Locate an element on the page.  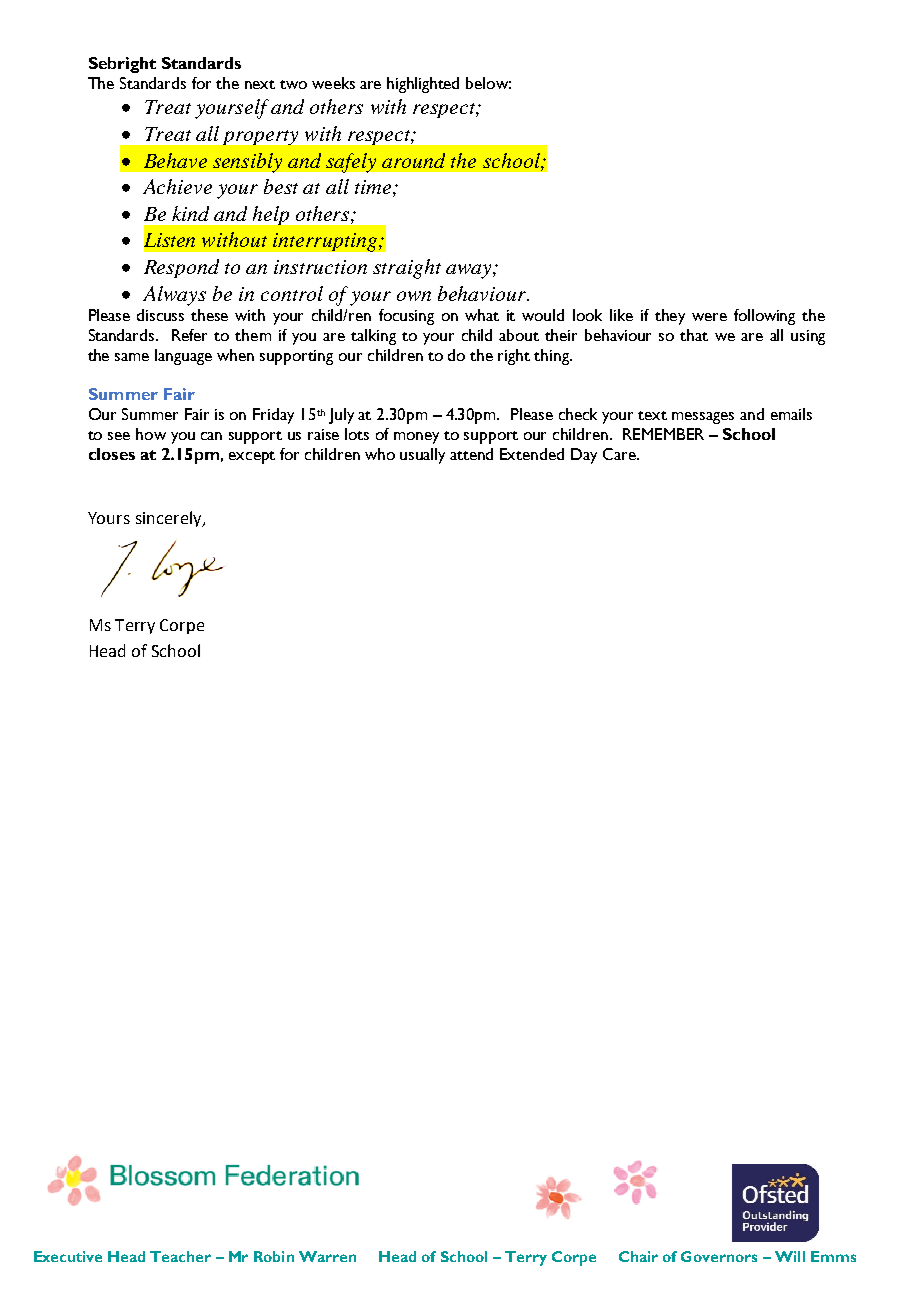
Governors is located at coordinates (719, 1256).
